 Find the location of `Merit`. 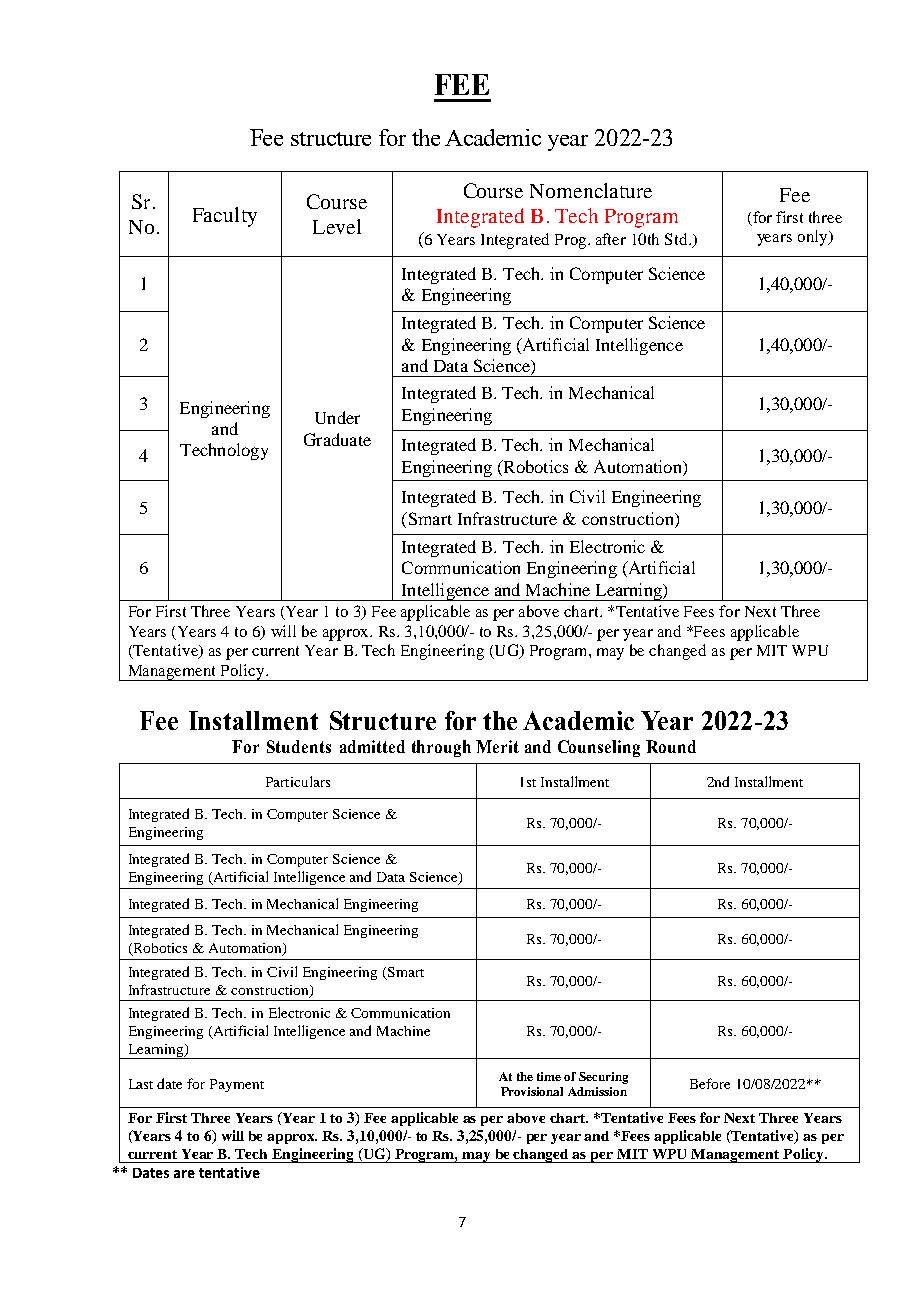

Merit is located at coordinates (497, 746).
